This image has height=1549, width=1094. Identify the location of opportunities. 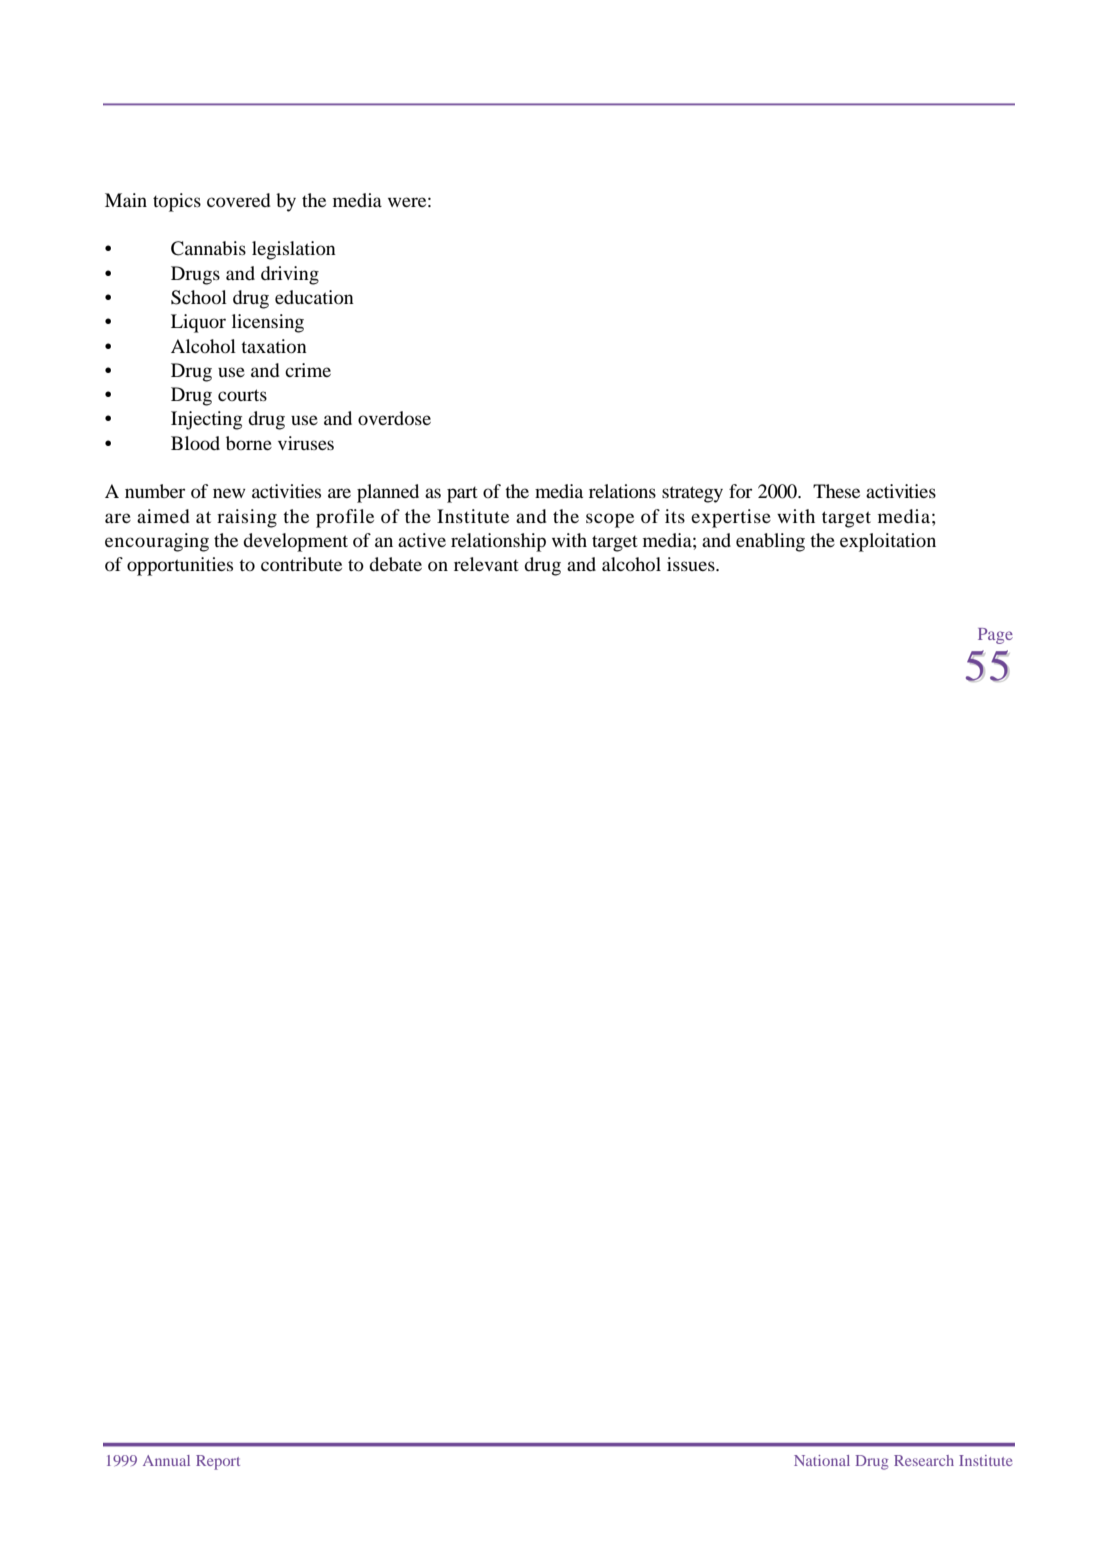
(180, 566).
